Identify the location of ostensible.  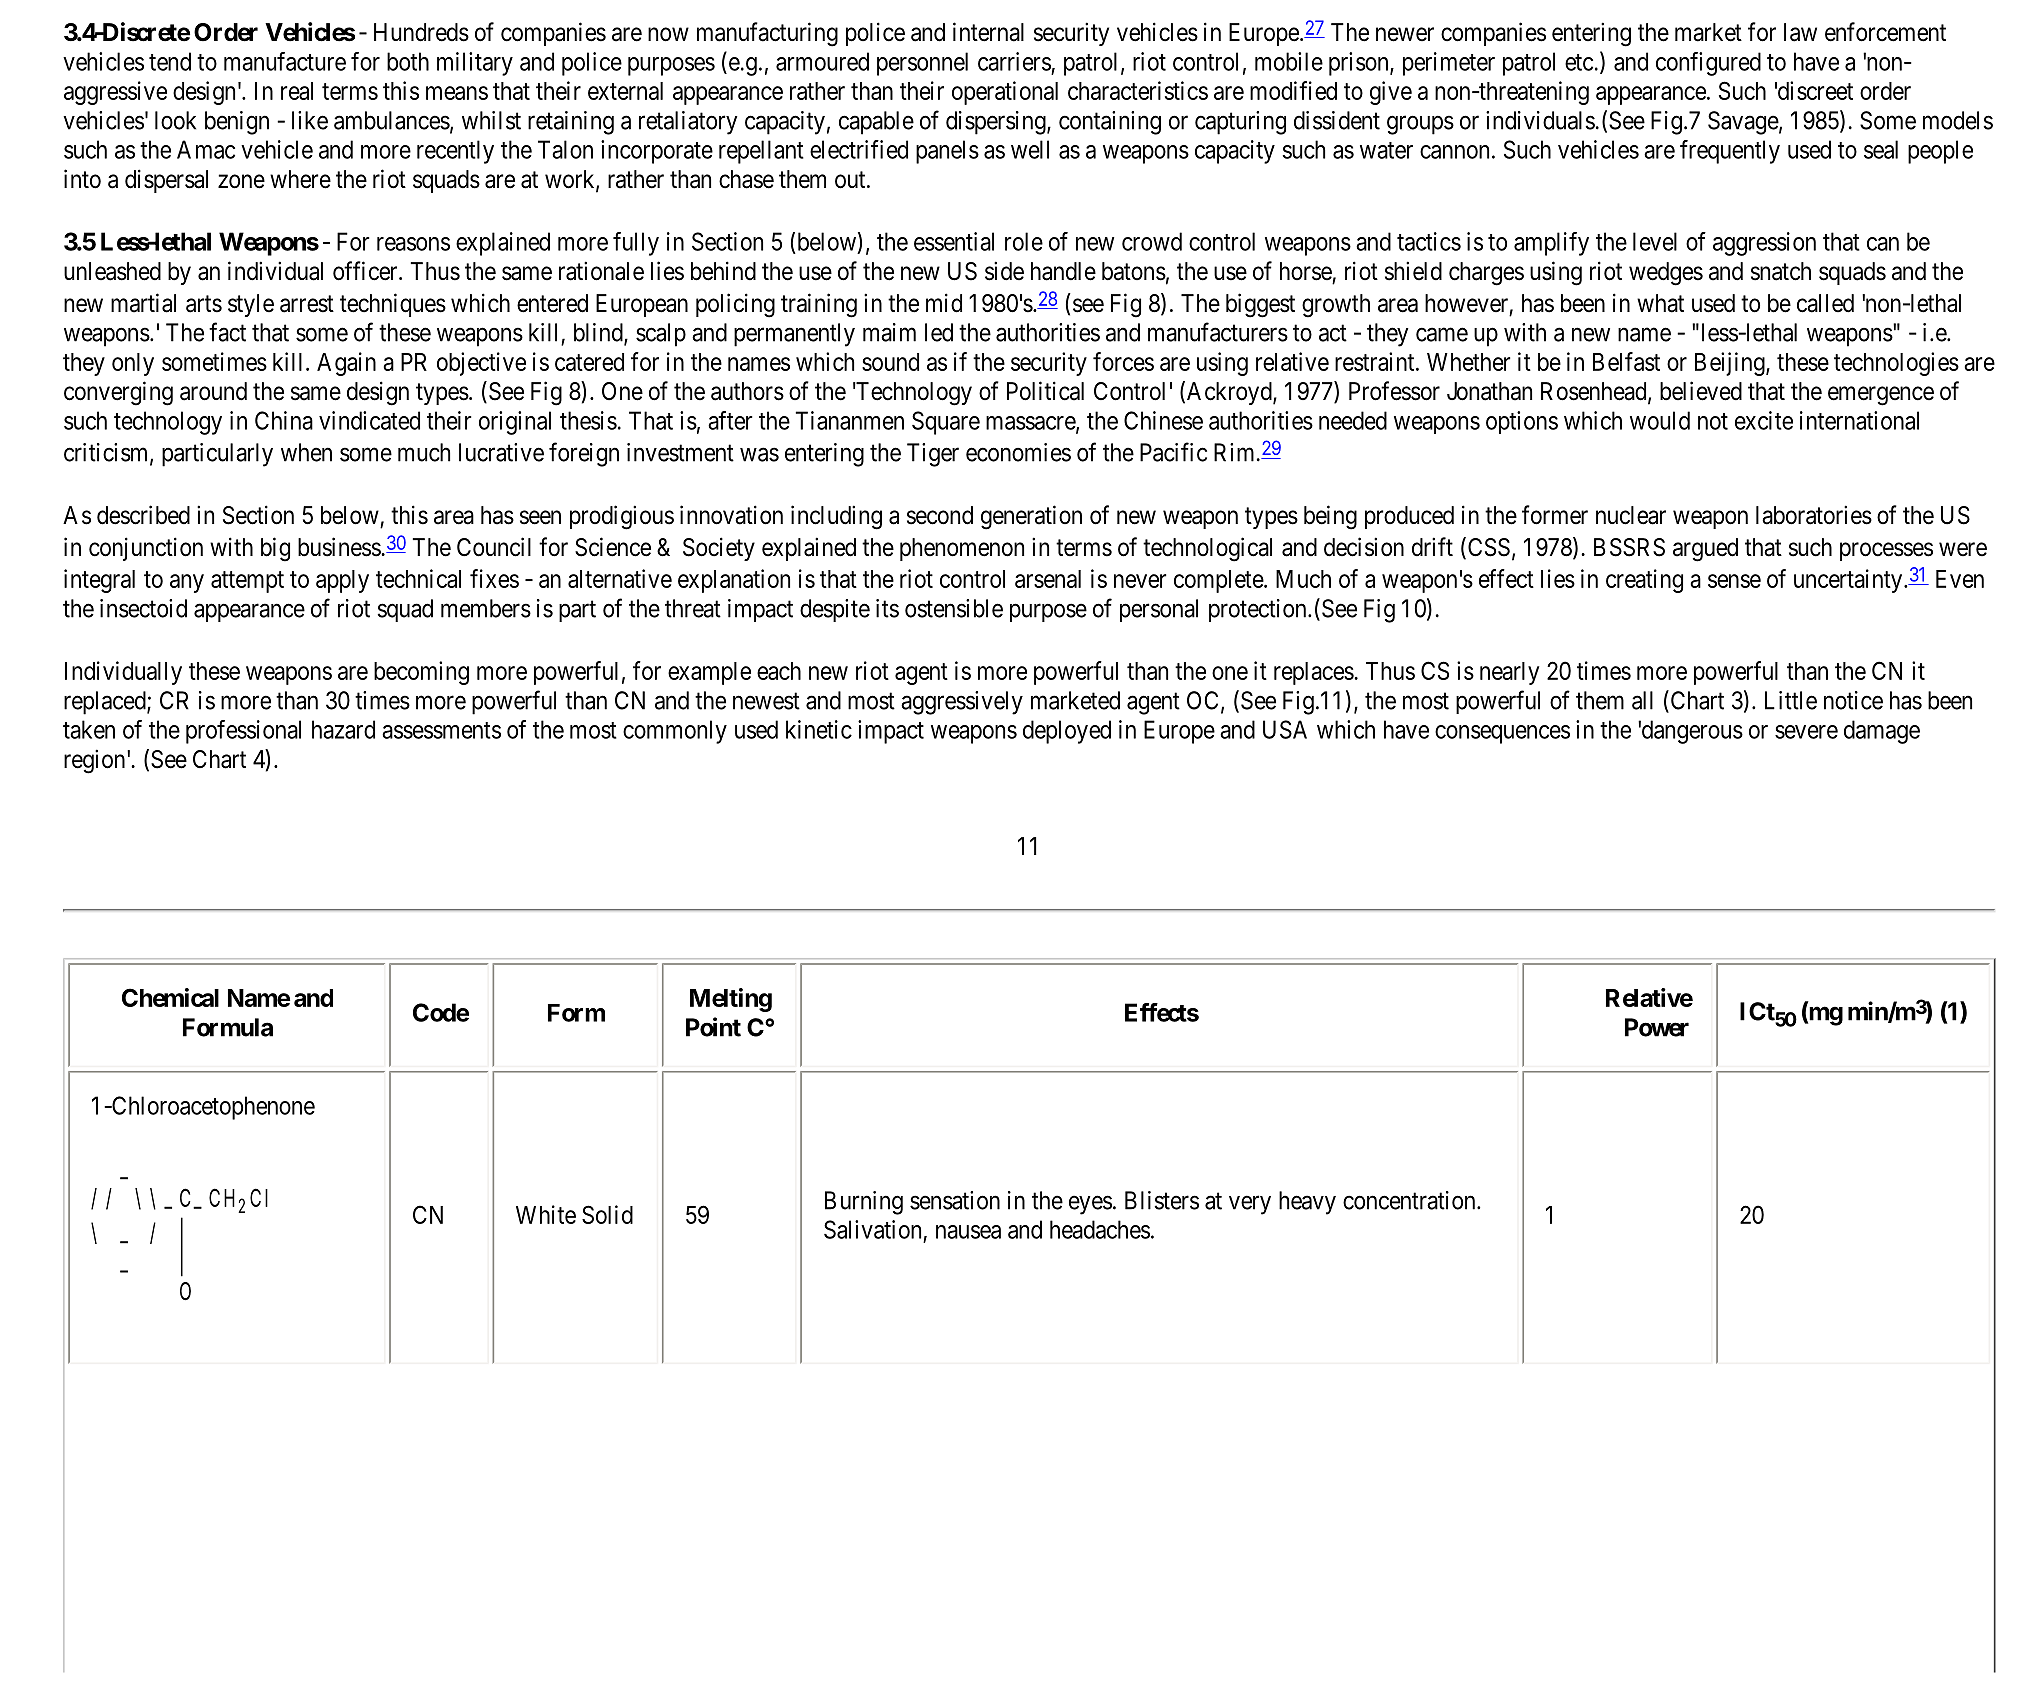
(954, 608).
